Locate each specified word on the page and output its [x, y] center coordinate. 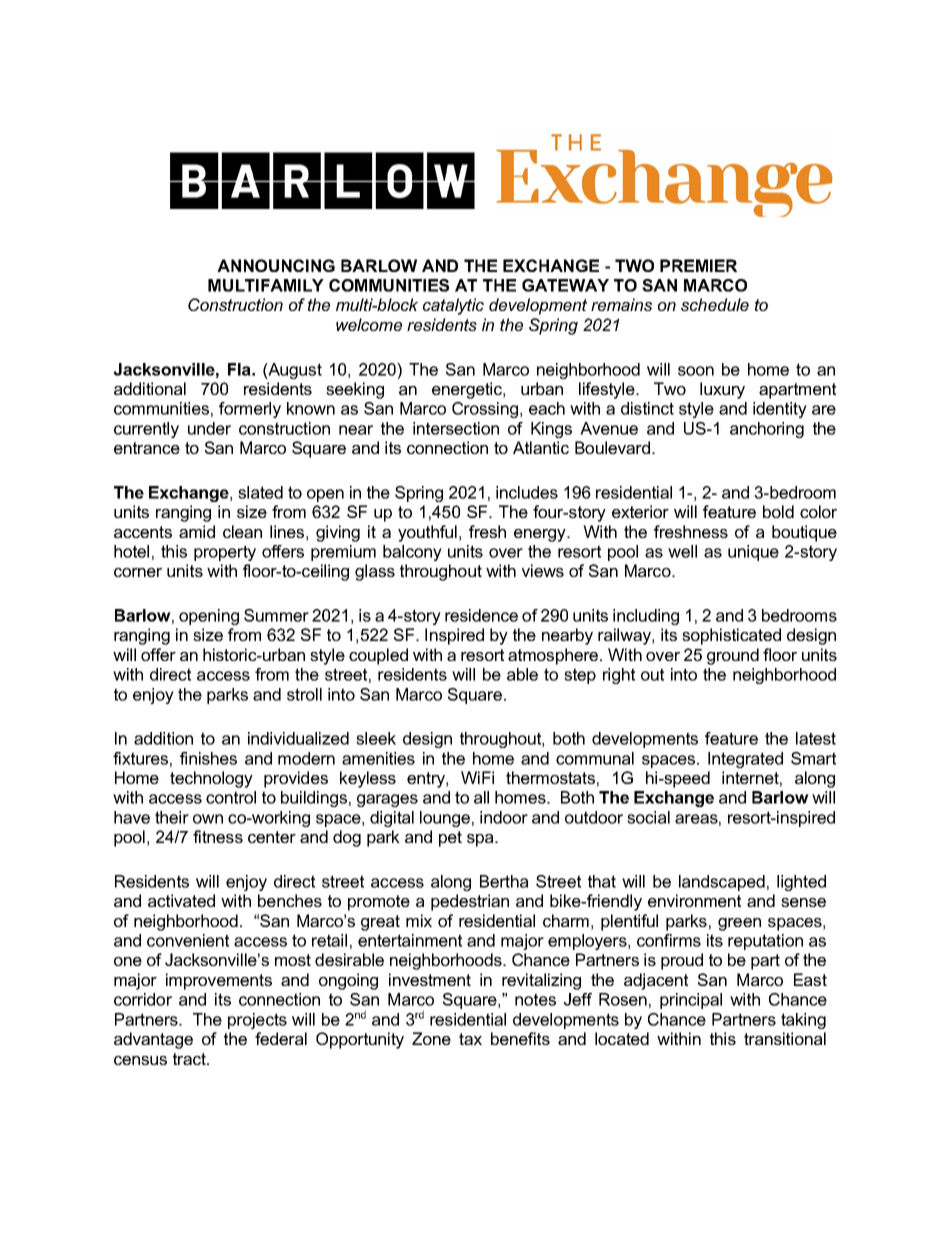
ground [733, 656]
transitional [785, 1038]
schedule [715, 304]
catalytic [453, 306]
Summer [276, 615]
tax [470, 1039]
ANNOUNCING [276, 265]
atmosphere [554, 656]
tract [190, 1059]
